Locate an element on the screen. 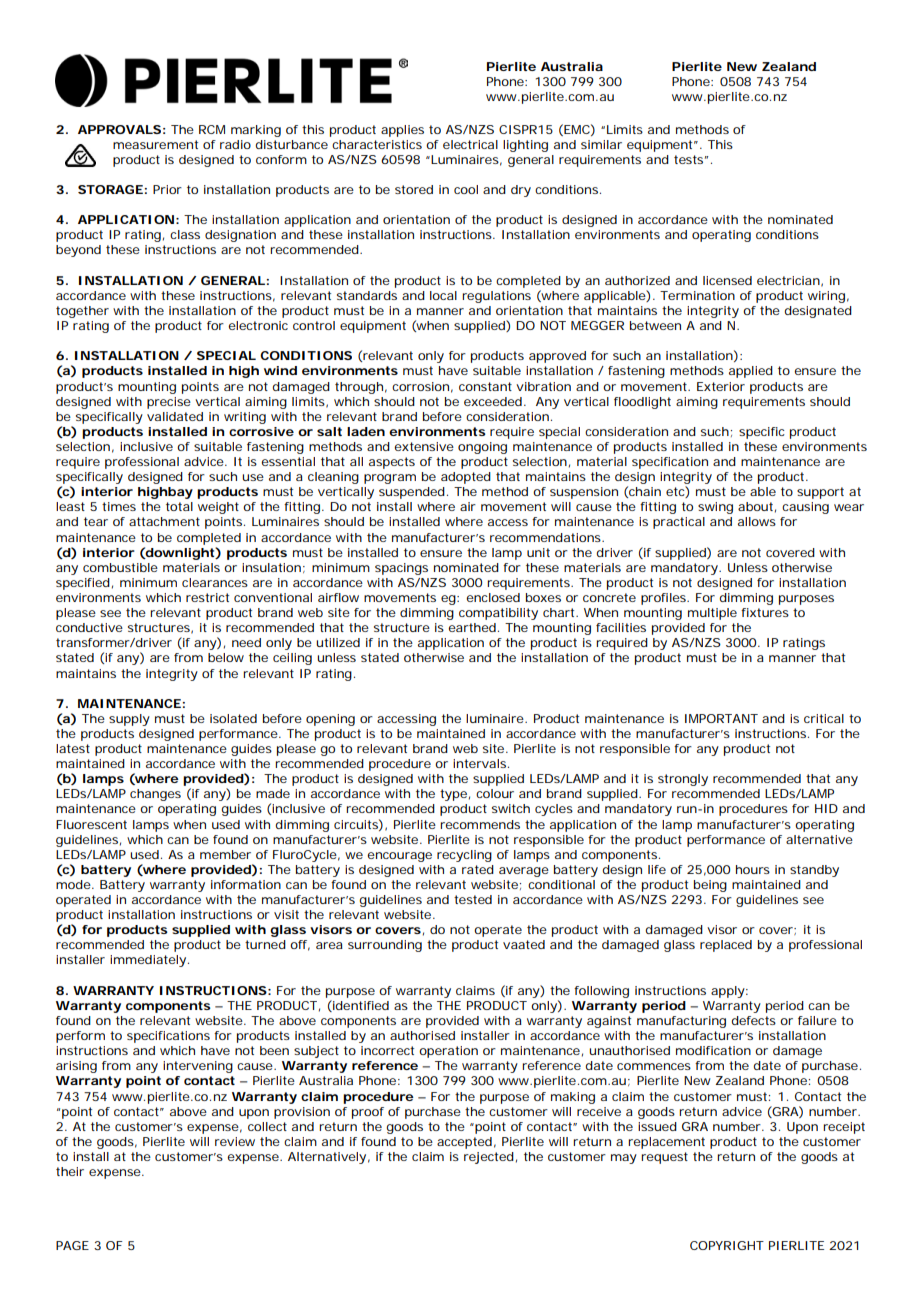  Prior is located at coordinates (167, 189).
